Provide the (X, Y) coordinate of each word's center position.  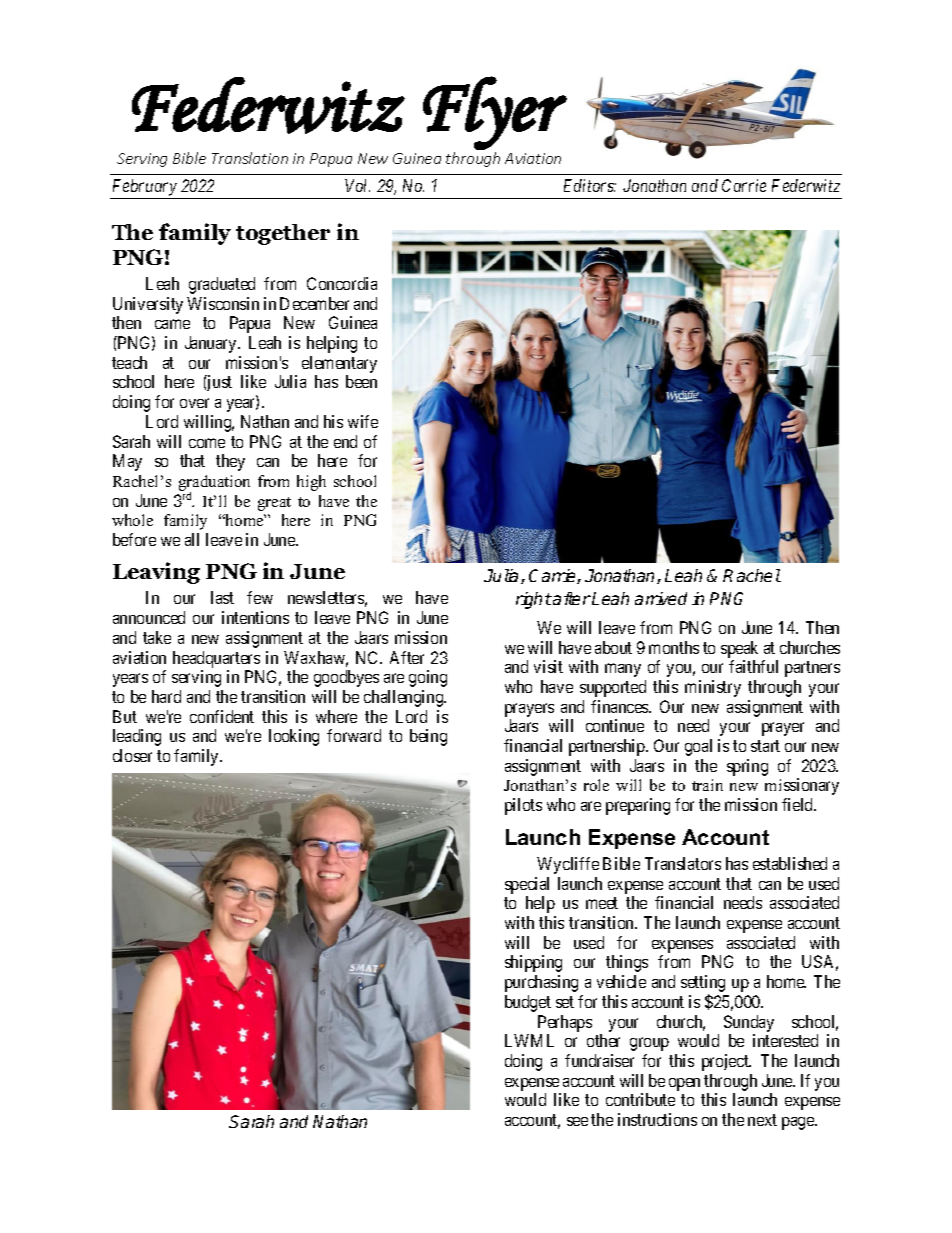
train (707, 785)
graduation (214, 484)
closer (132, 755)
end (345, 441)
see (577, 1121)
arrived (661, 598)
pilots (523, 806)
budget (528, 1003)
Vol (357, 185)
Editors (590, 185)
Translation (250, 158)
